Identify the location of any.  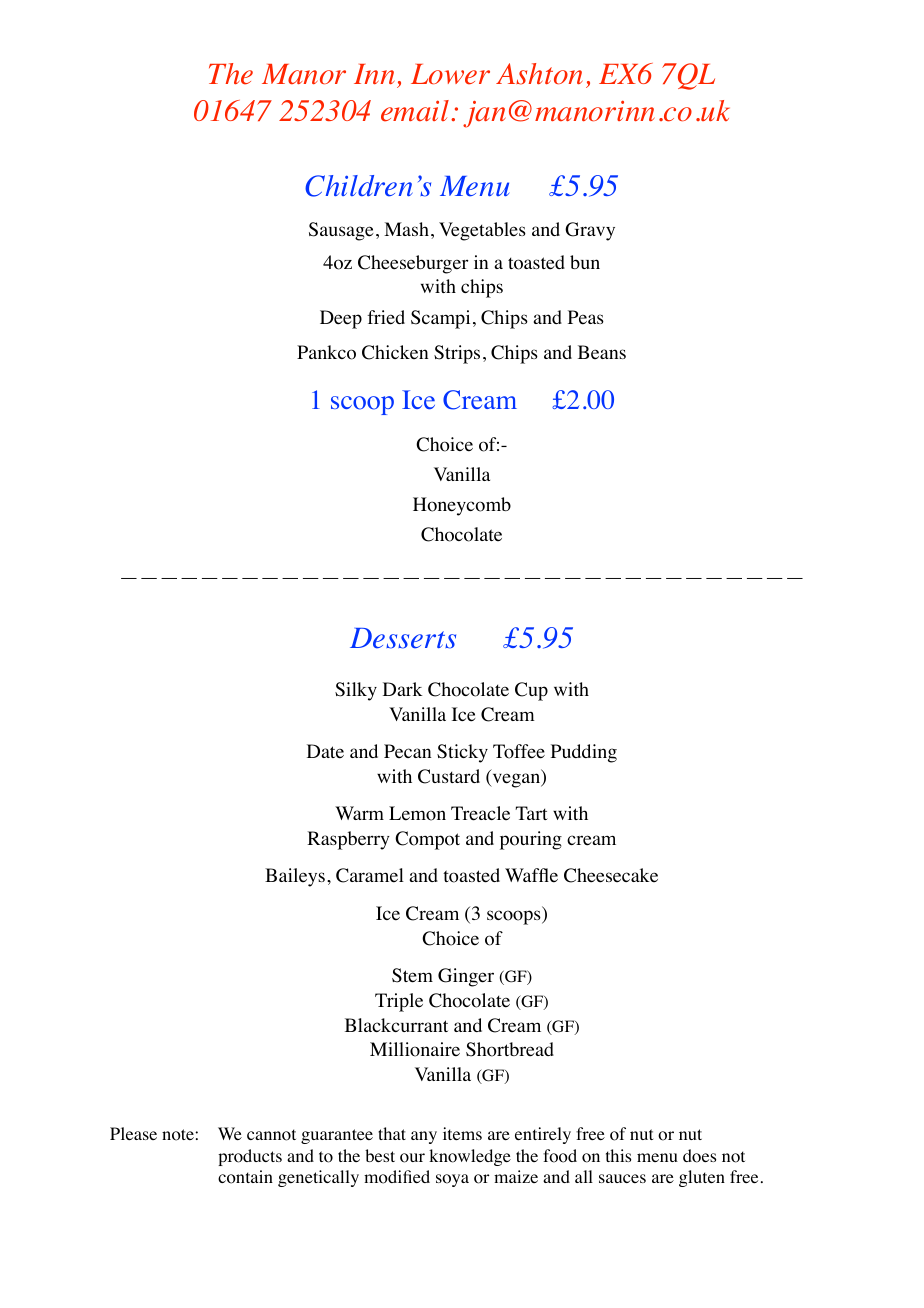
(424, 1137).
